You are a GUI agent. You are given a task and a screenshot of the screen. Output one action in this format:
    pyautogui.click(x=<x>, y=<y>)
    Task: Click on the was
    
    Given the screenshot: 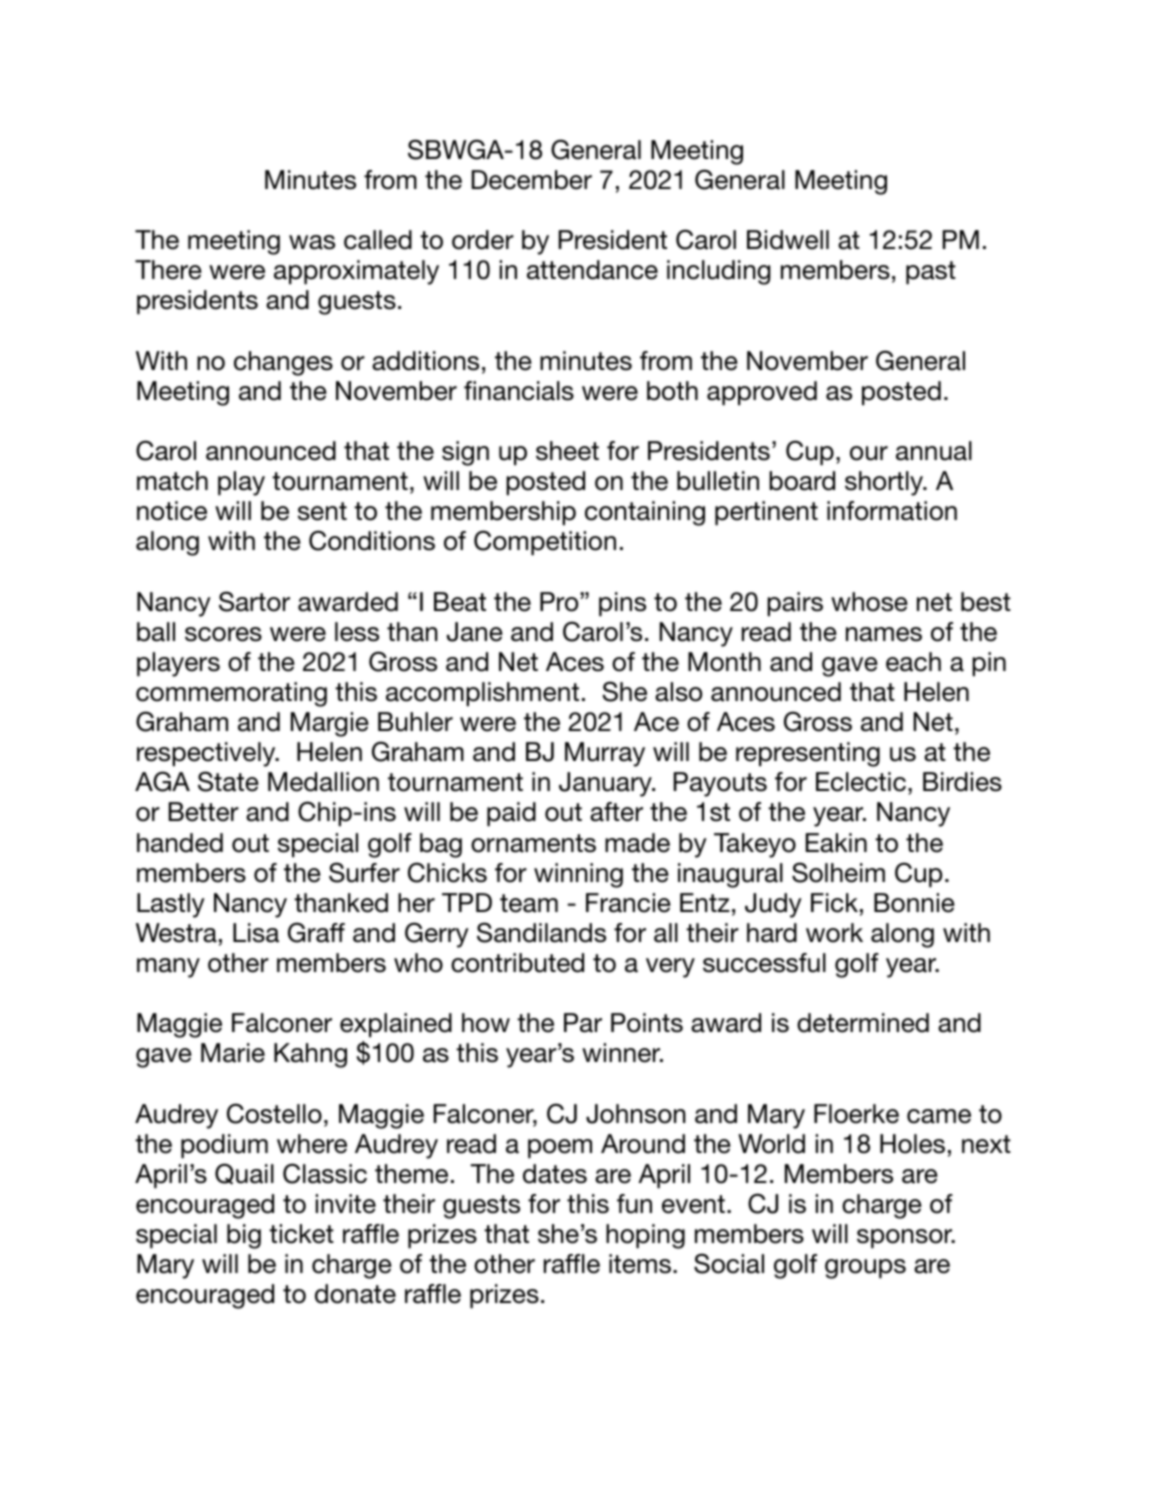 What is the action you would take?
    pyautogui.click(x=312, y=242)
